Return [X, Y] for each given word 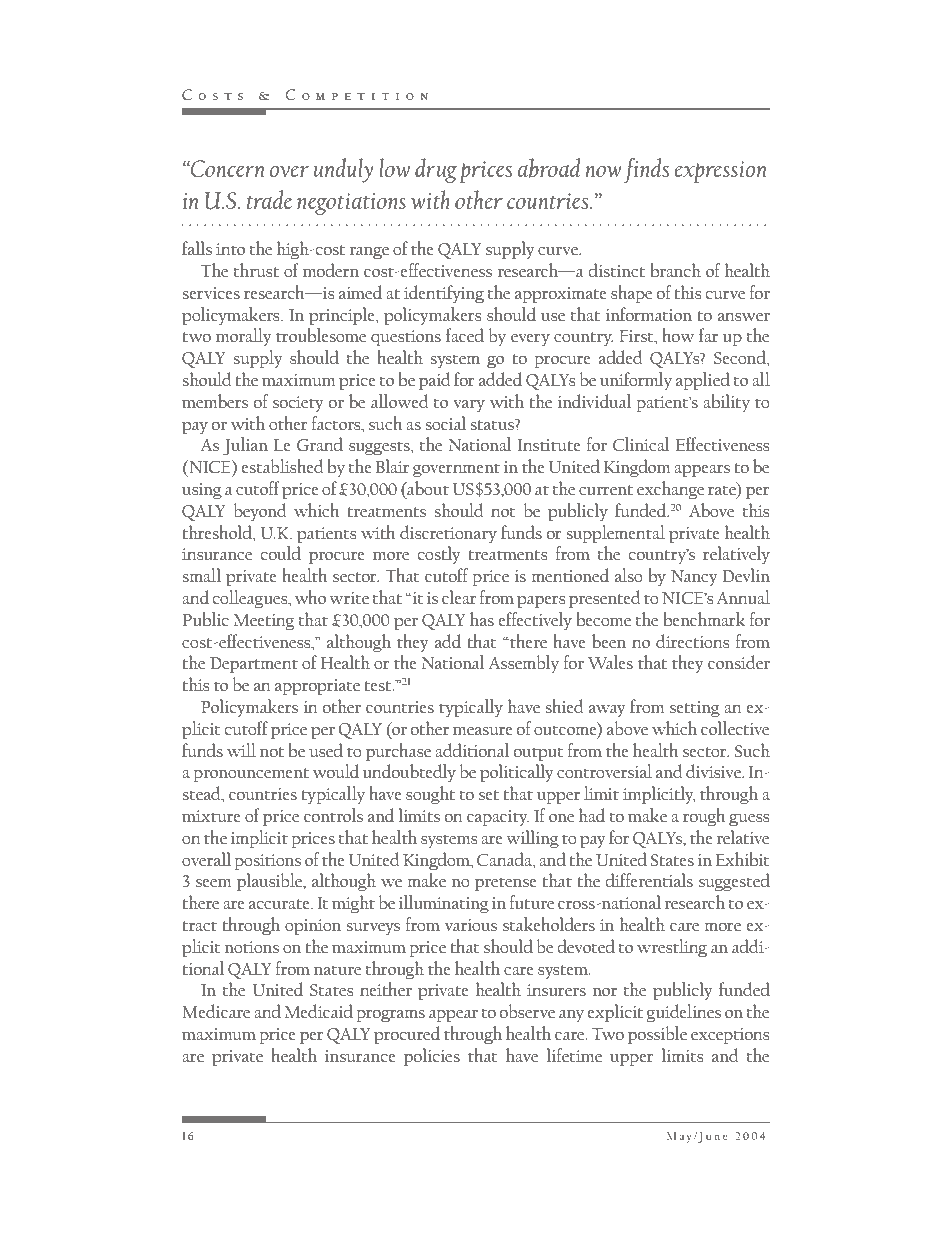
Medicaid [319, 1011]
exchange [670, 490]
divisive [715, 771]
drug [436, 170]
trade [269, 199]
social [445, 423]
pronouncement [251, 775]
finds [646, 170]
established [282, 466]
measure [483, 731]
